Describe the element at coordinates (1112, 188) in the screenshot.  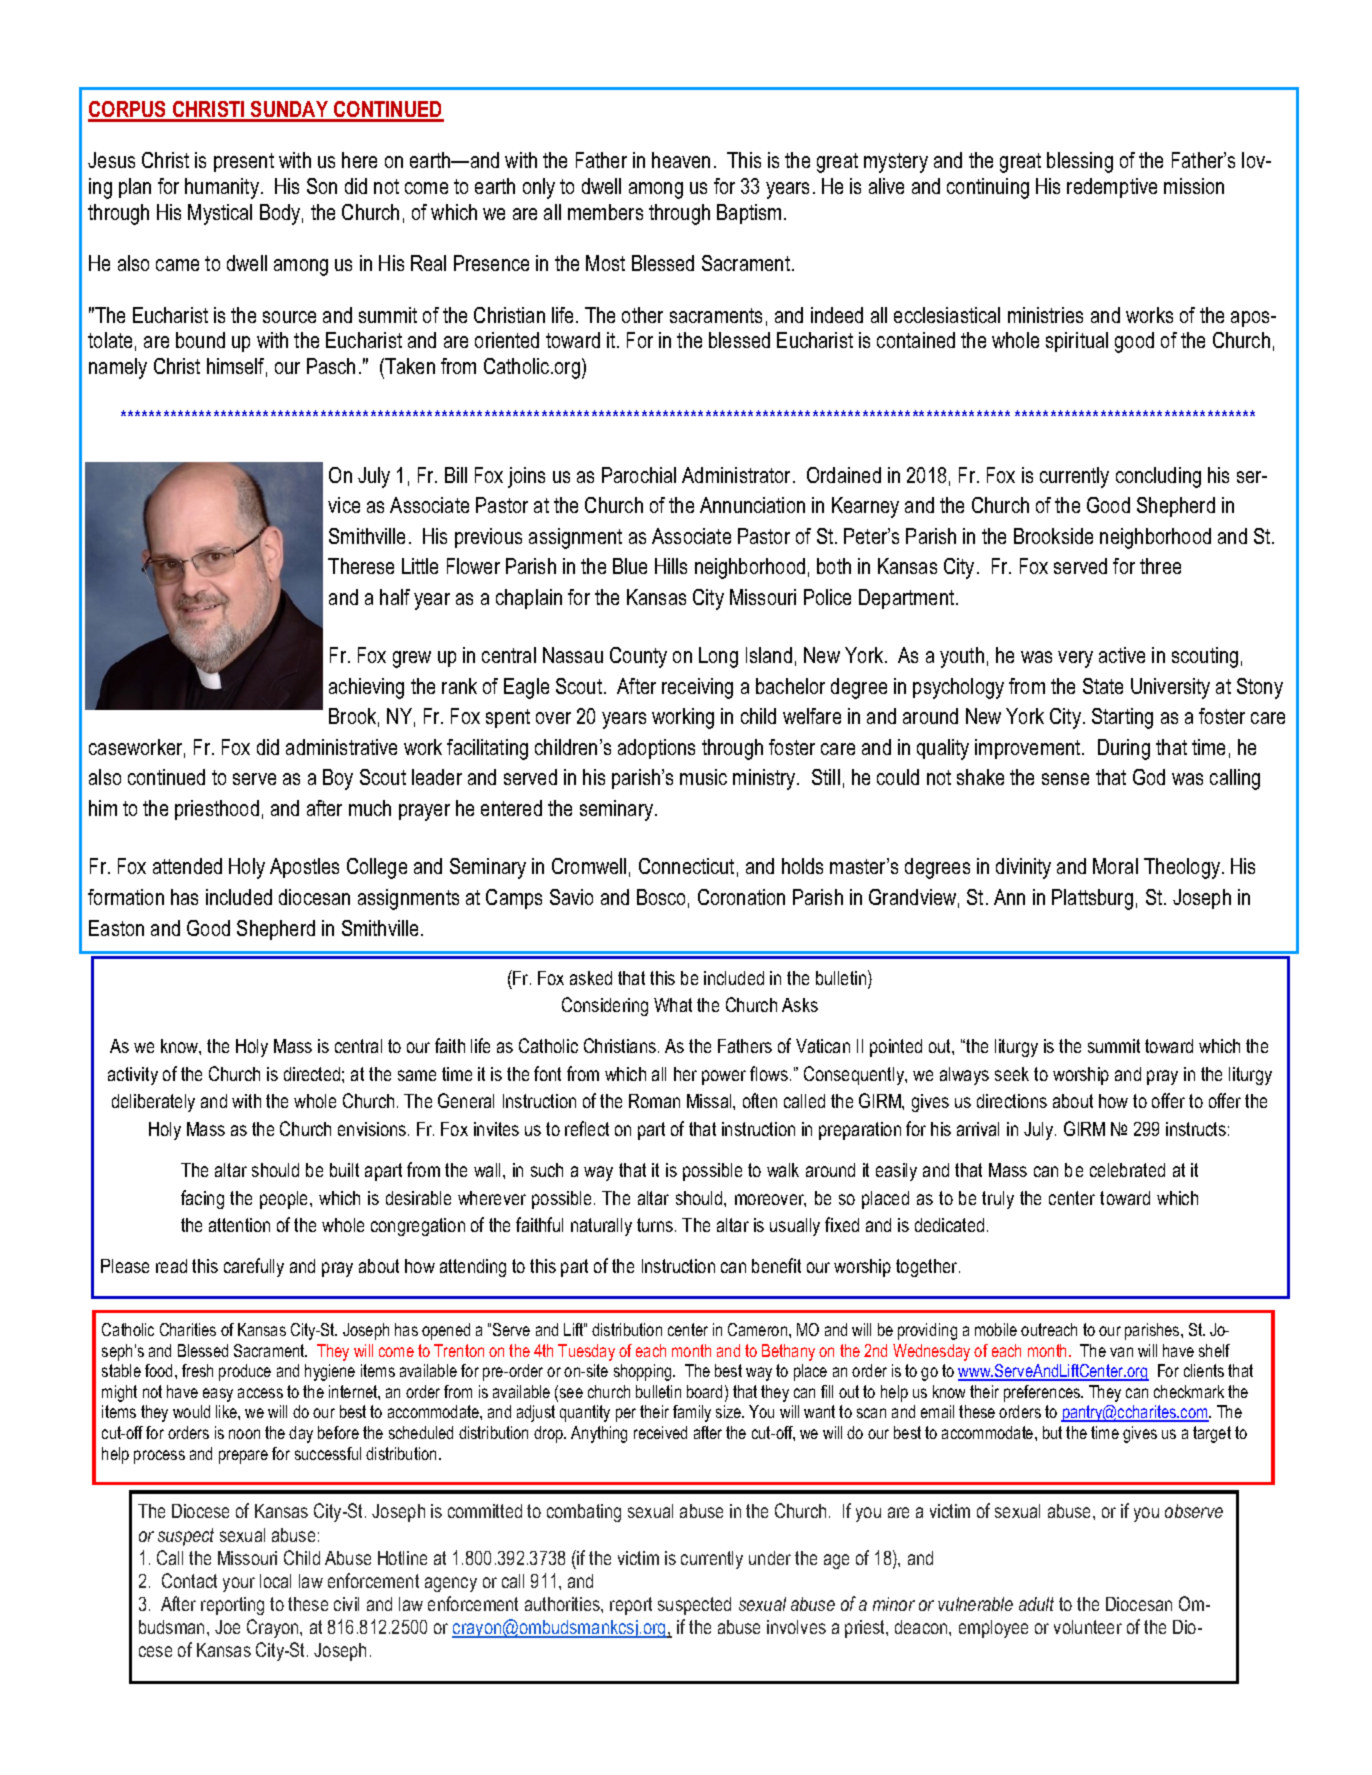
I see `redemptive` at that location.
